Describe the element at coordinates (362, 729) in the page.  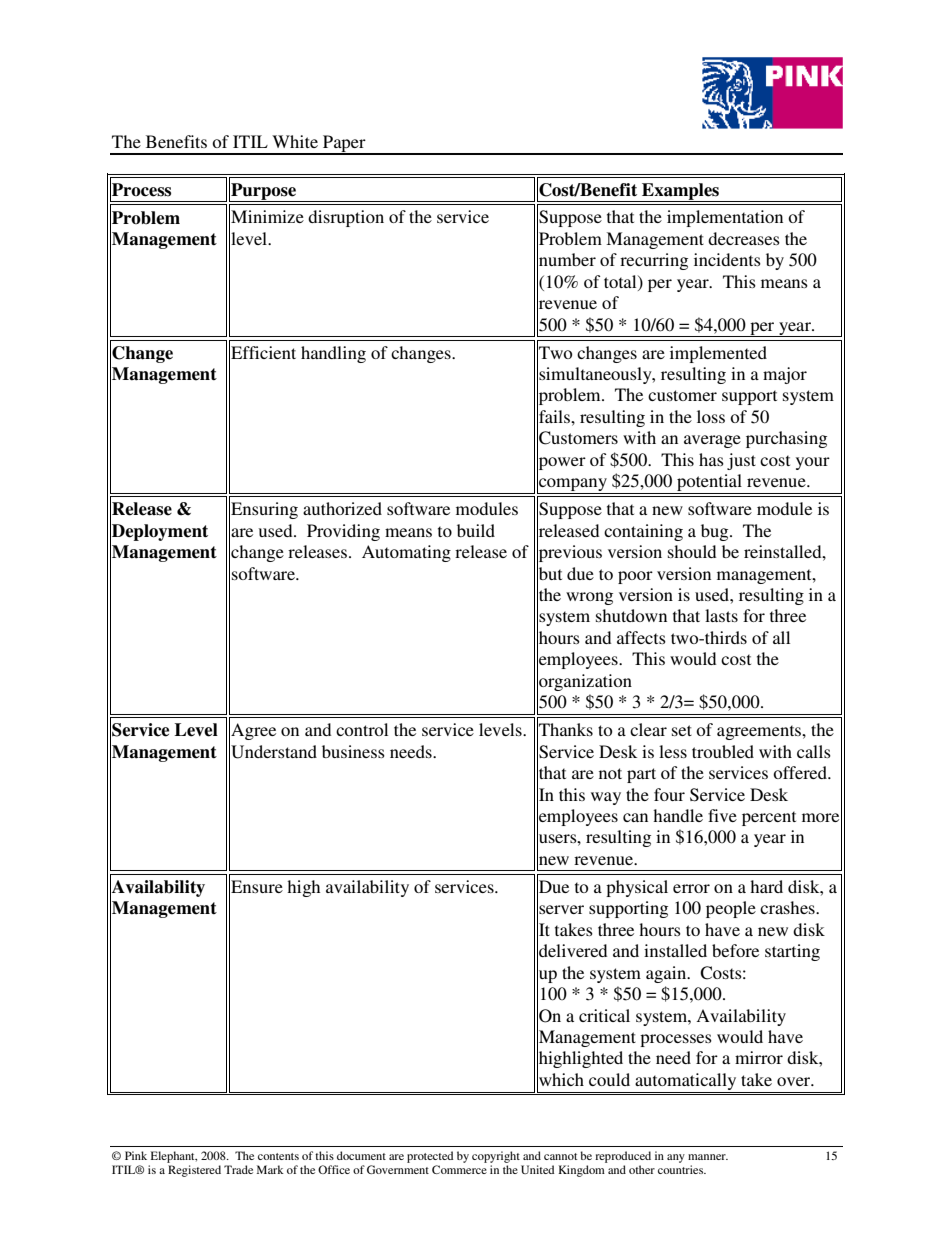
I see `control` at that location.
